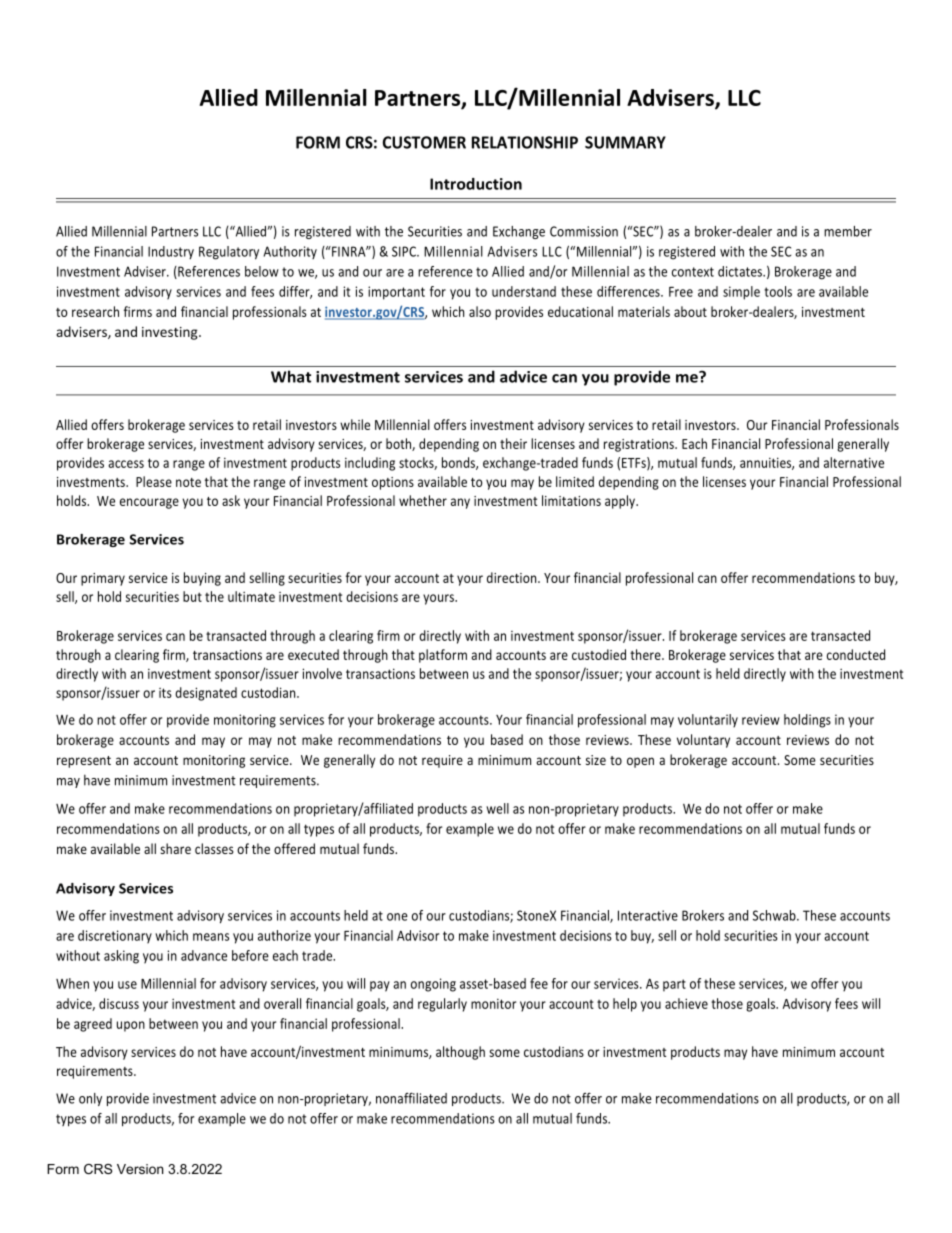 This document has width=952, height=1233. What do you see at coordinates (497, 808) in the document?
I see `well` at bounding box center [497, 808].
